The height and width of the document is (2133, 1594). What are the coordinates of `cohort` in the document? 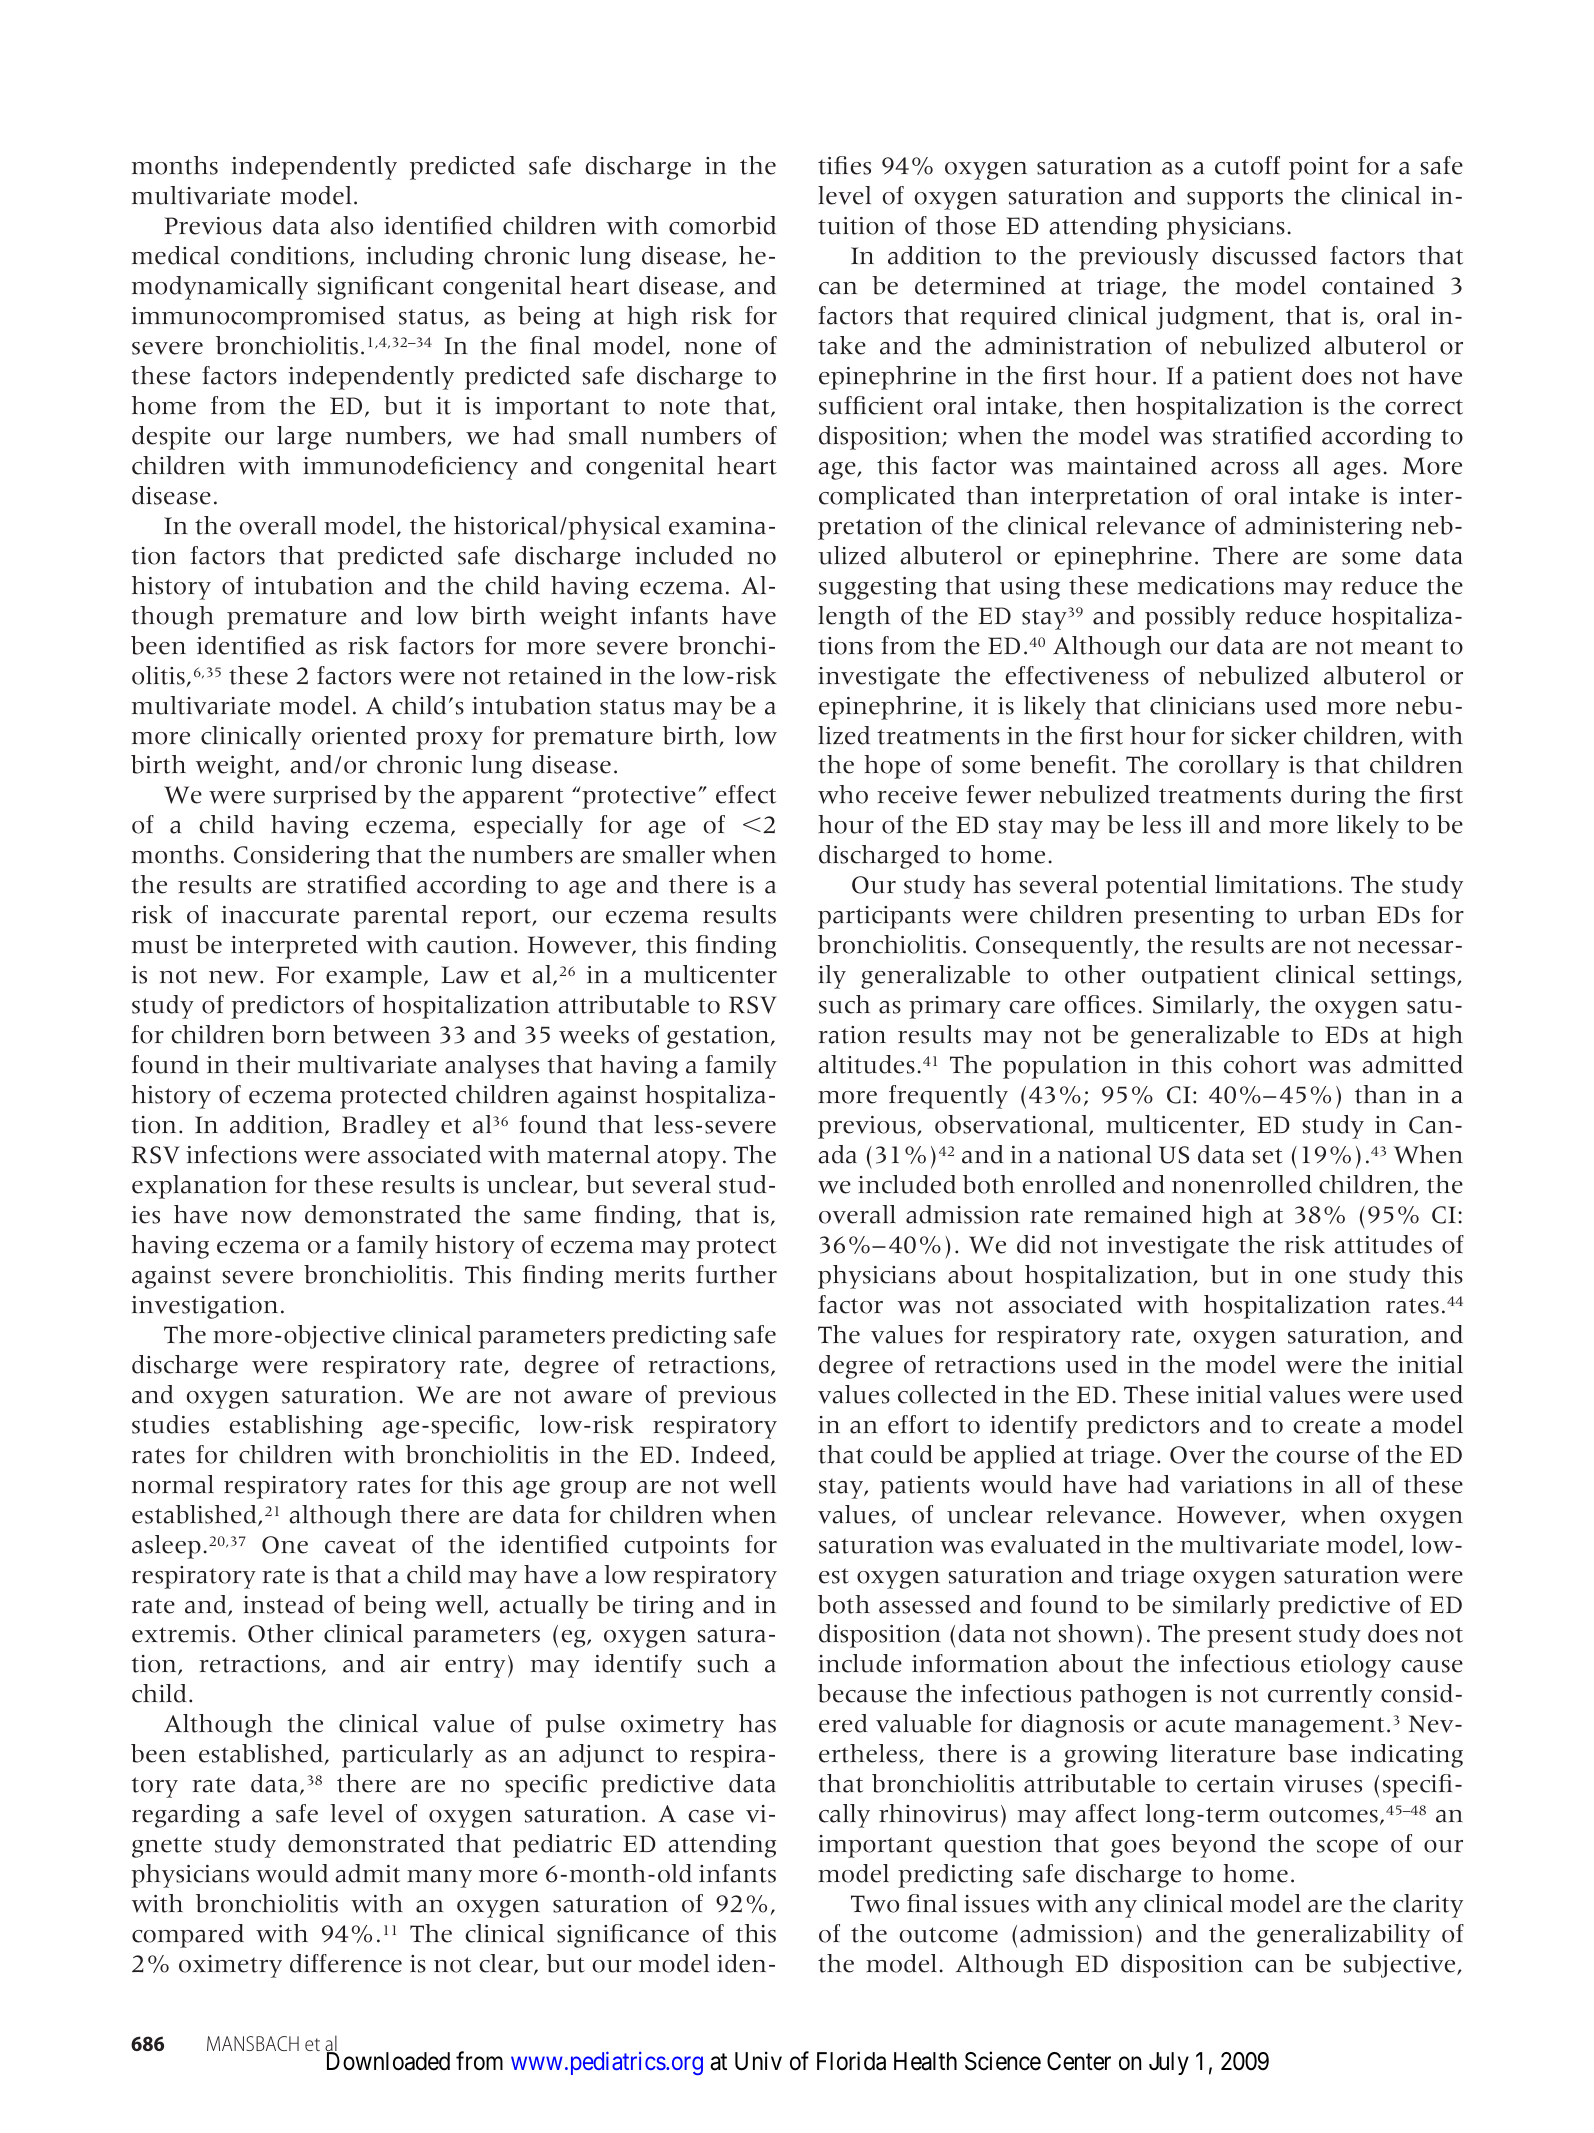 It's located at (1260, 1064).
